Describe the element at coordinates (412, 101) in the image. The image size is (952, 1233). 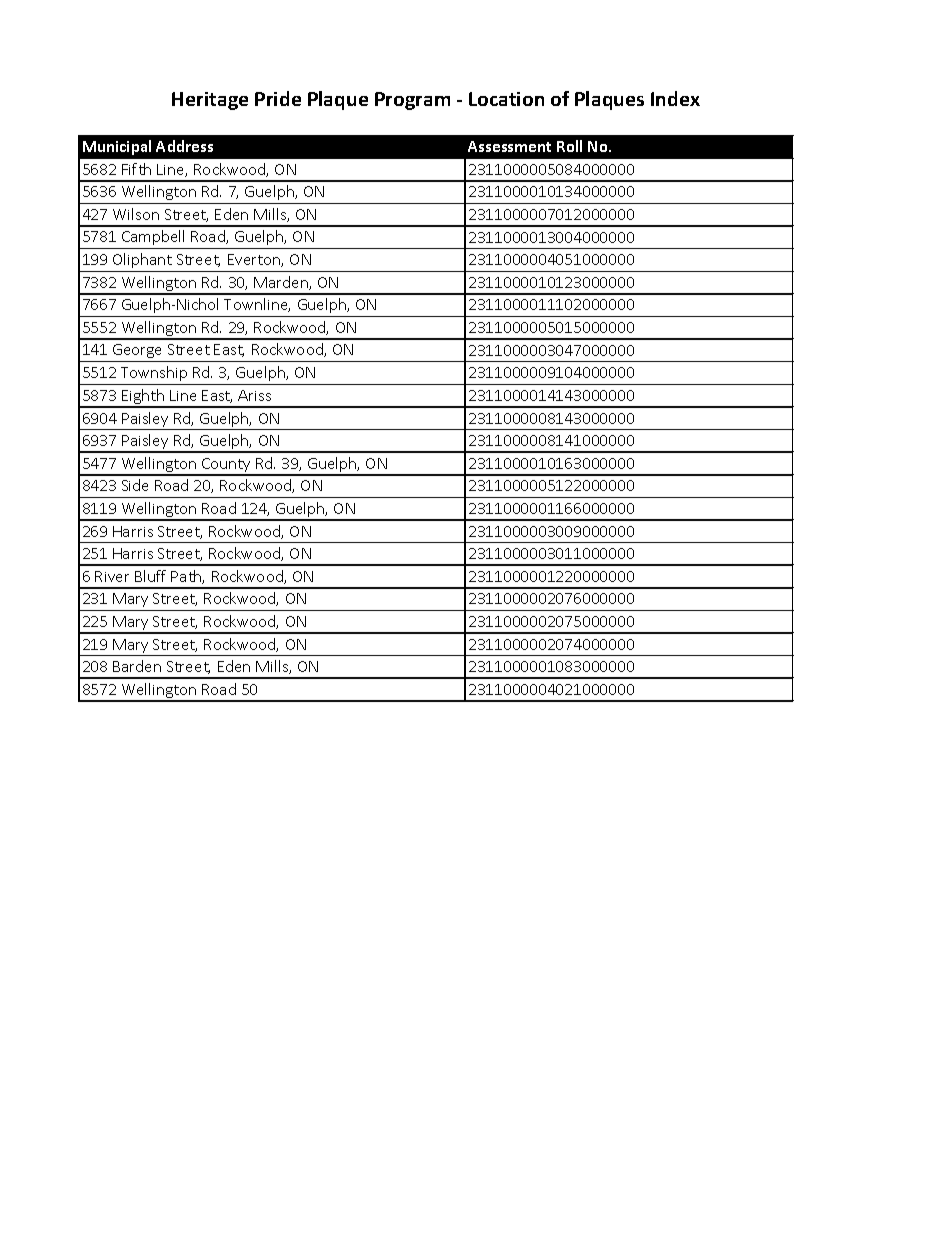
I see `Program` at that location.
